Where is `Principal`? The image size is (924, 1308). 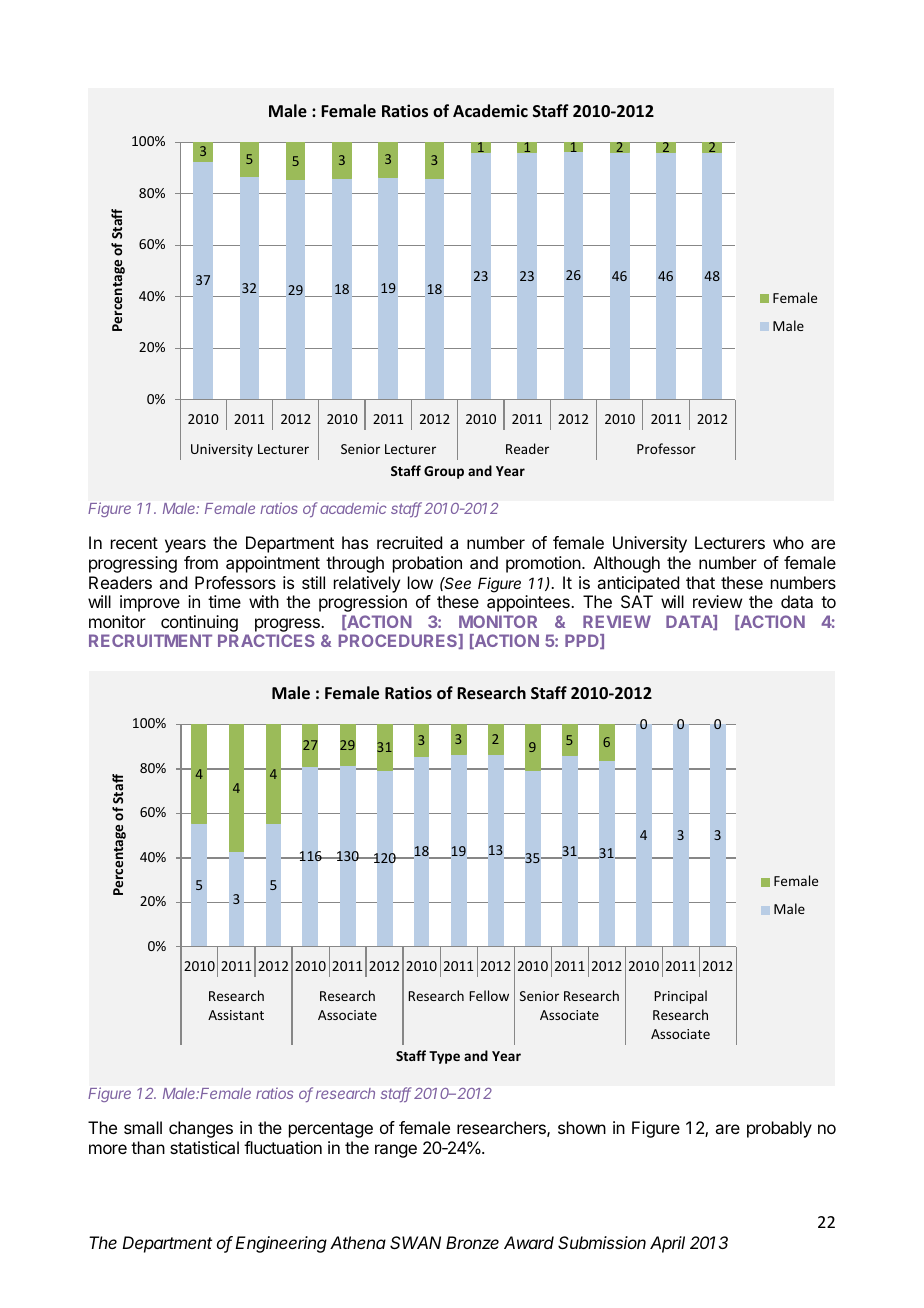 Principal is located at coordinates (680, 997).
